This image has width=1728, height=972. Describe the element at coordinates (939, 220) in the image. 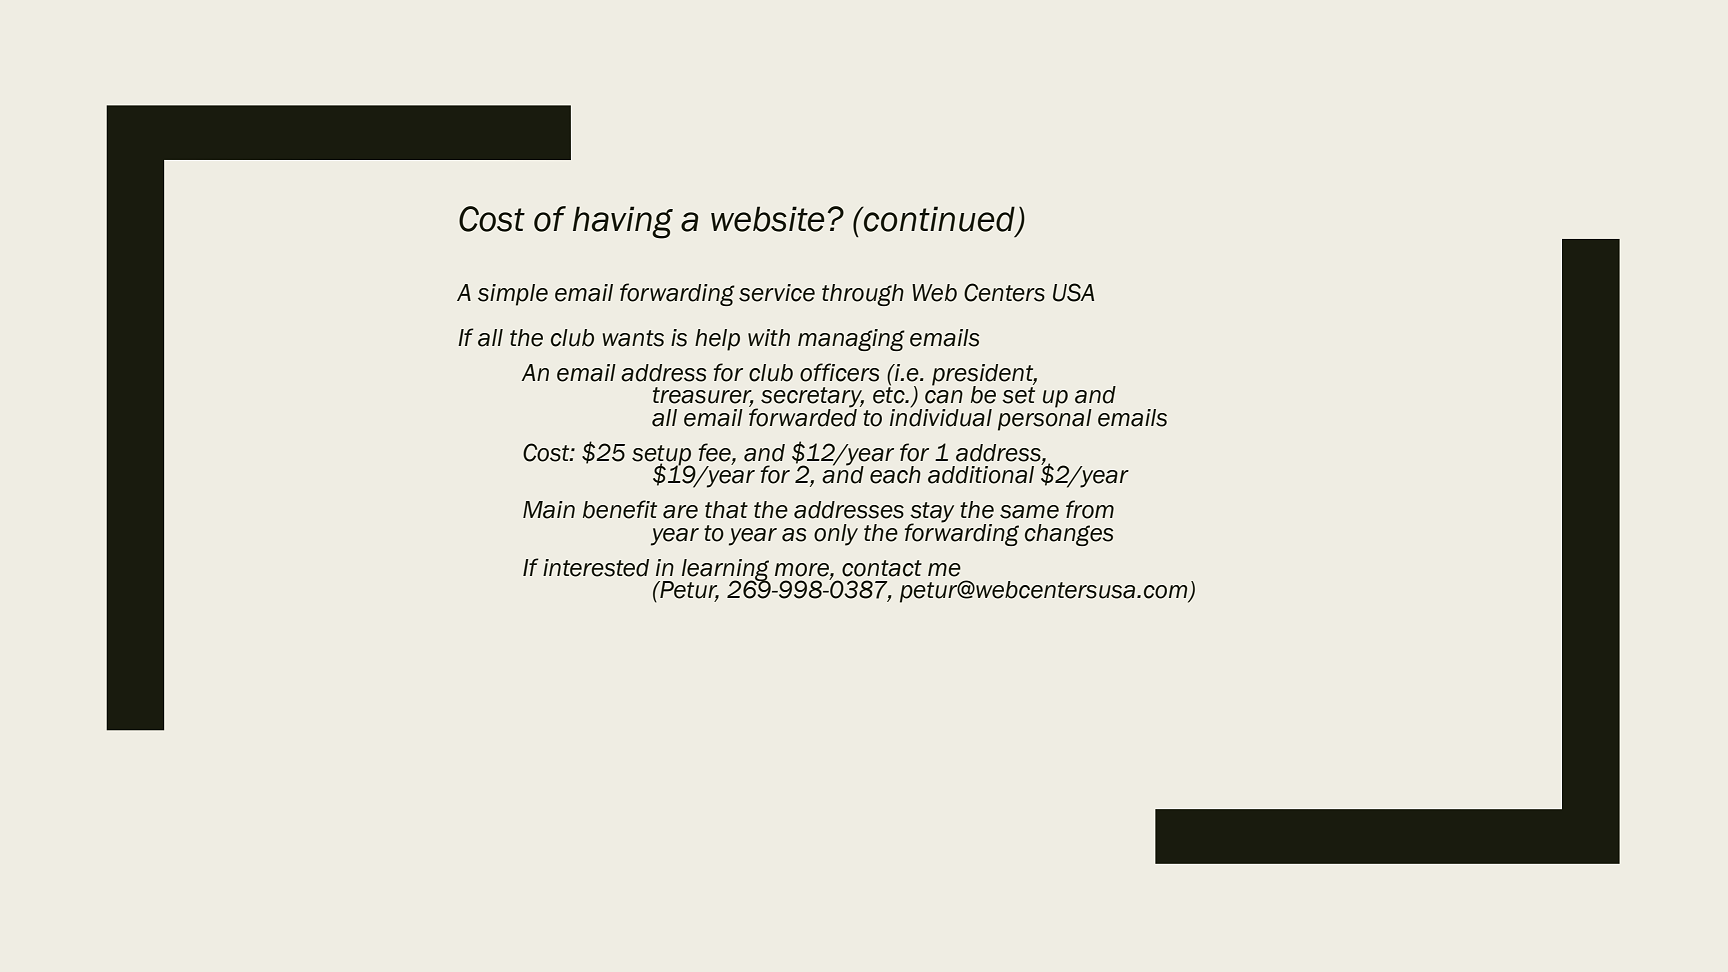

I see `continued` at that location.
